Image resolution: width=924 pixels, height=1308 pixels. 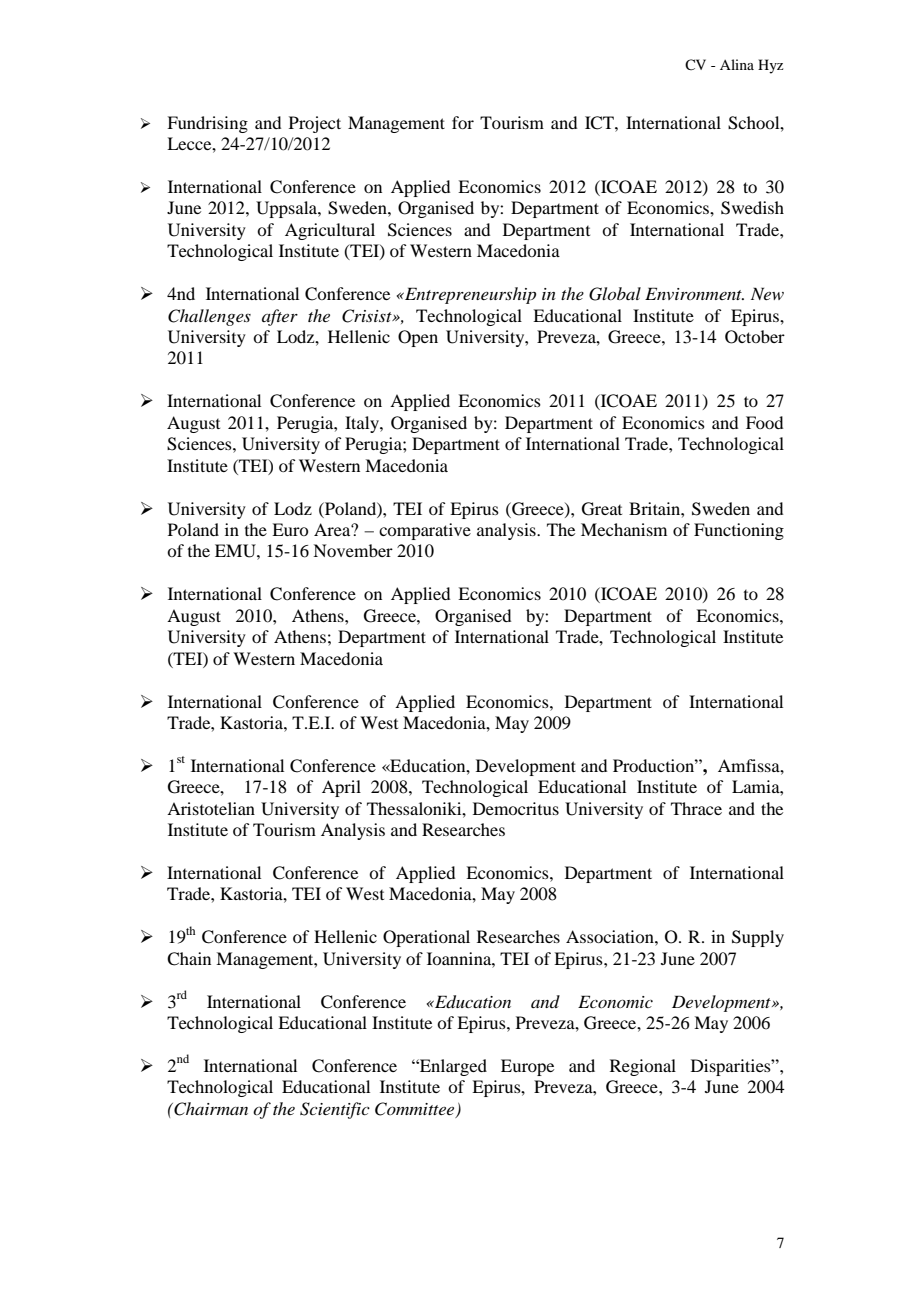 I want to click on Enlarged, so click(x=452, y=1067).
